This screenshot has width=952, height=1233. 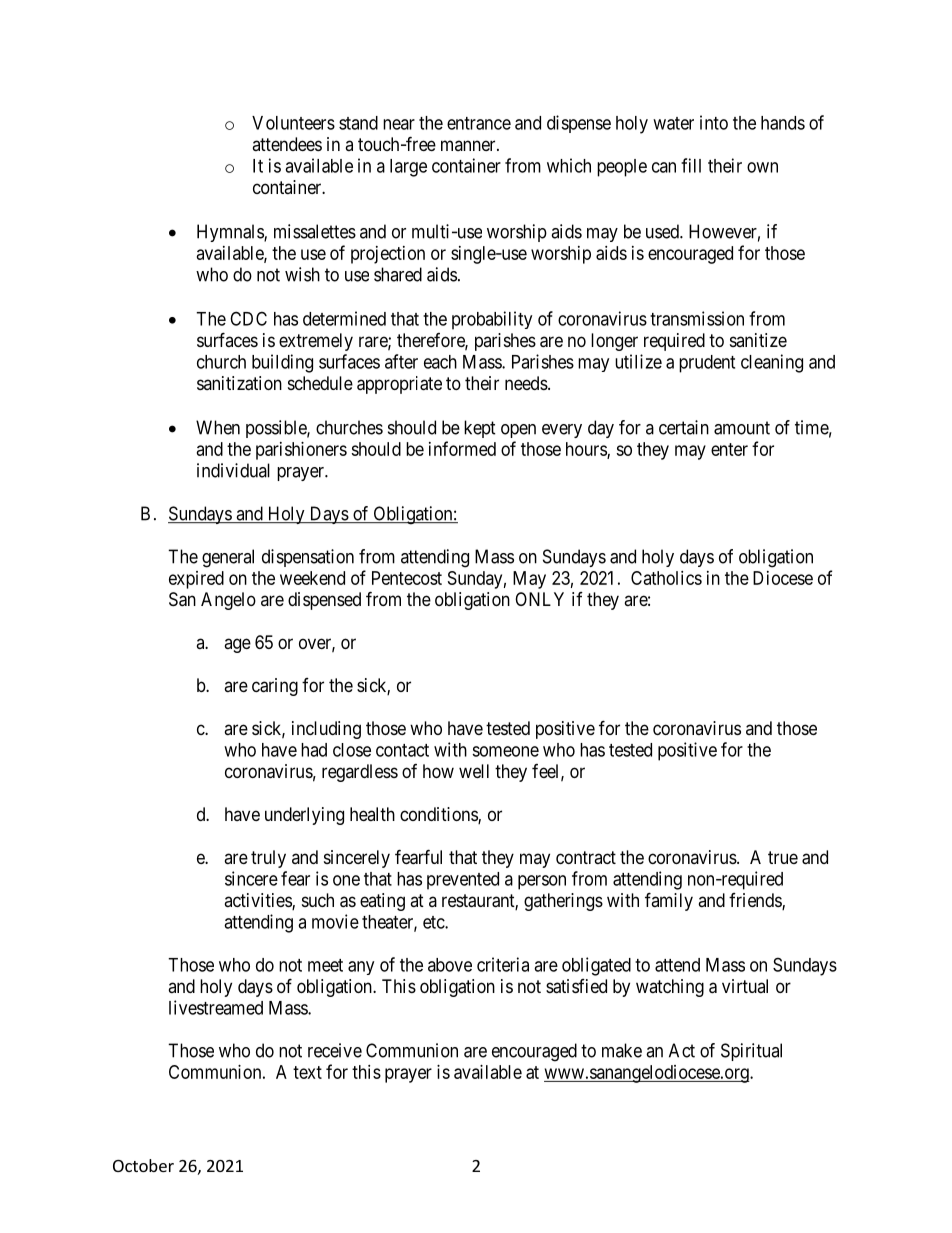 What do you see at coordinates (669, 901) in the screenshot?
I see `family` at bounding box center [669, 901].
